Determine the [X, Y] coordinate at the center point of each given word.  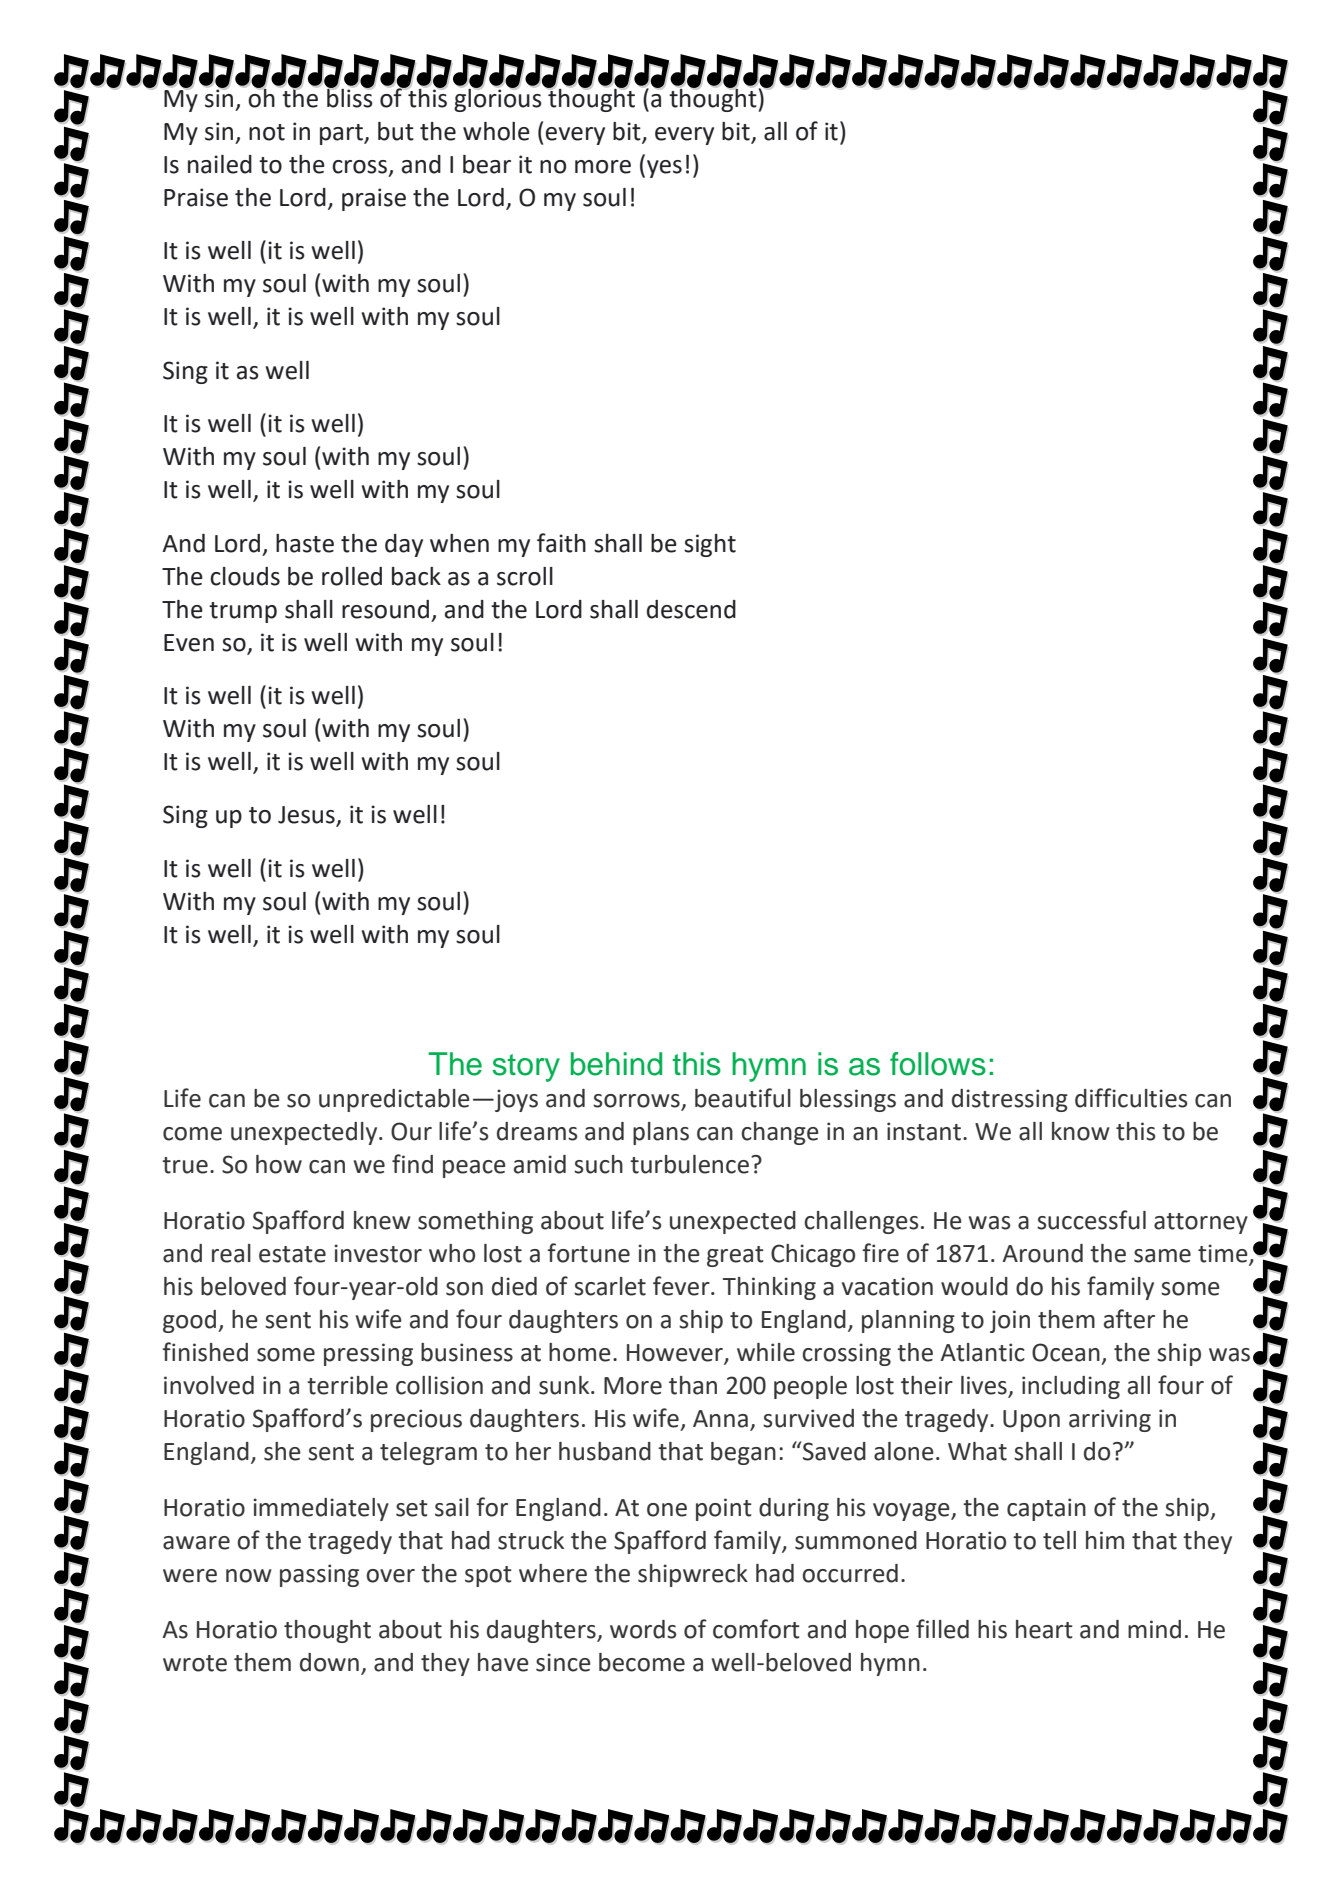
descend [691, 609]
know [1081, 1131]
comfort [756, 1629]
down [329, 1662]
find [412, 1164]
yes [664, 169]
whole [496, 131]
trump [243, 612]
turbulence [689, 1164]
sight [710, 545]
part [342, 134]
